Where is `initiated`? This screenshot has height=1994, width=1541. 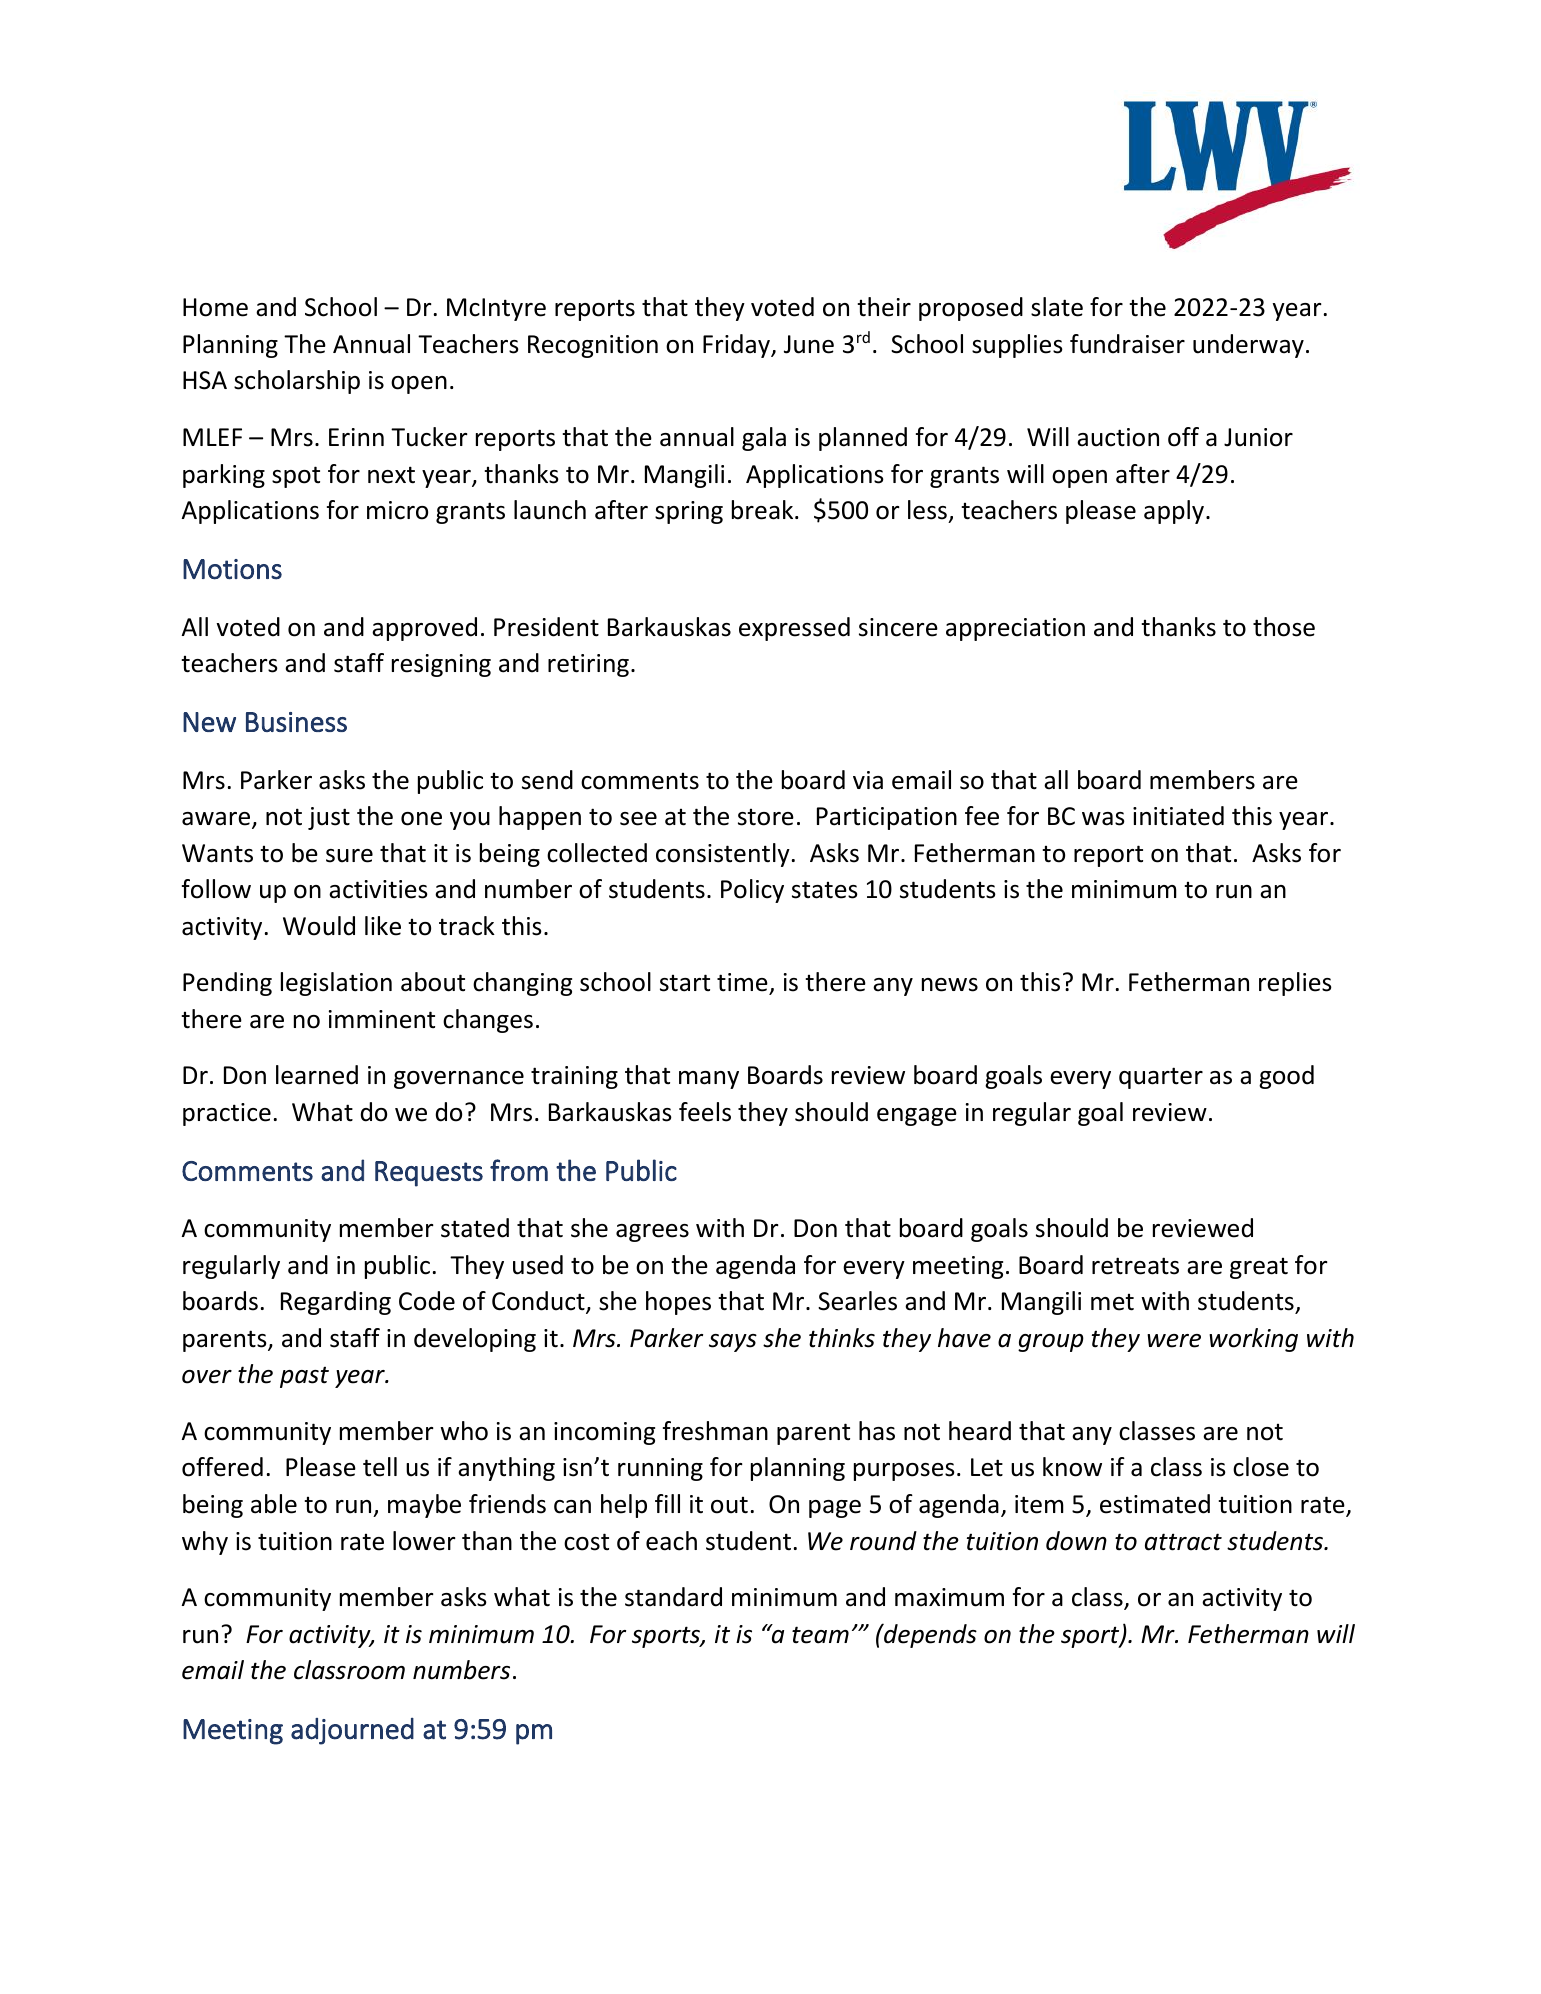 initiated is located at coordinates (1178, 816).
